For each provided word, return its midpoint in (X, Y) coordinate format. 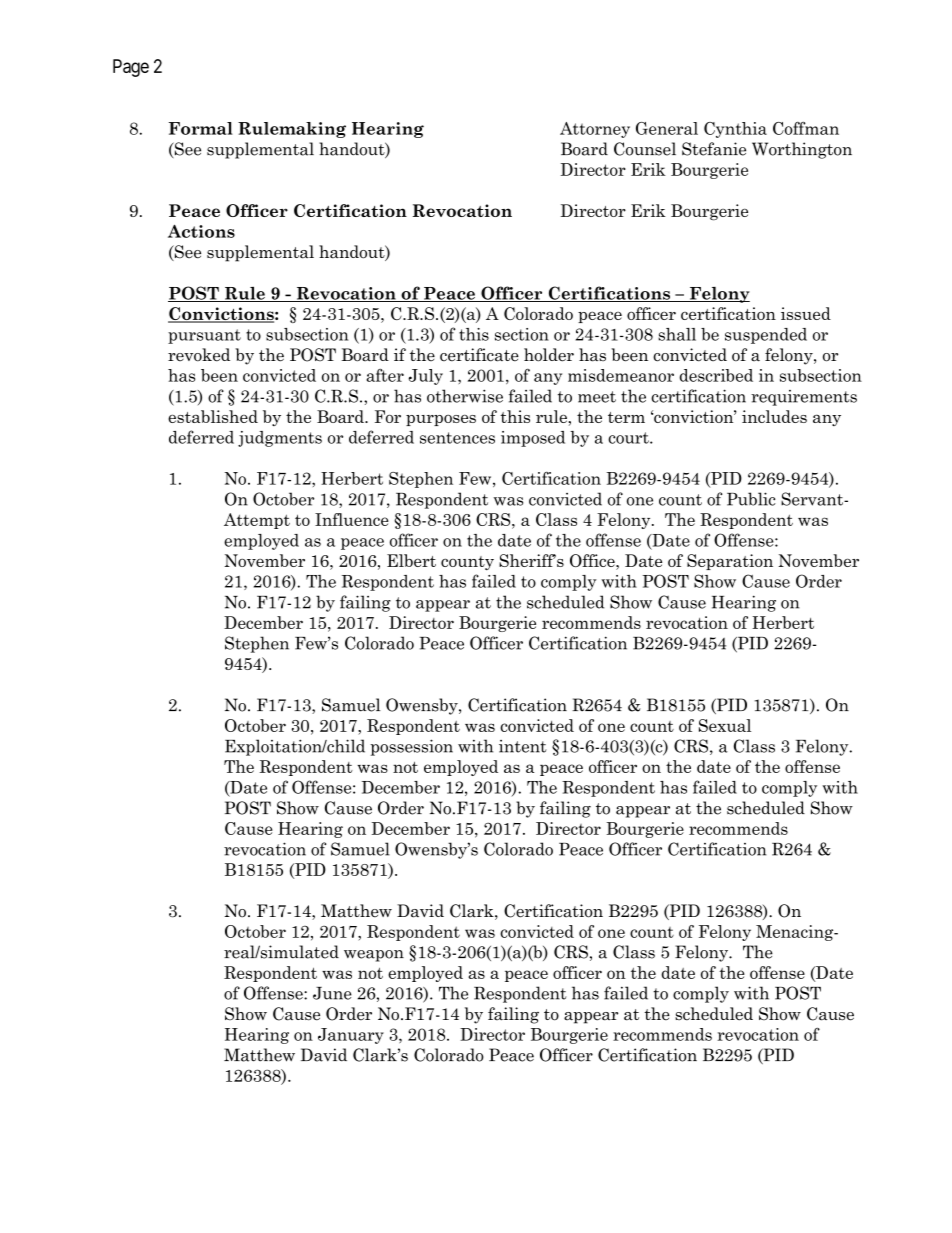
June (332, 993)
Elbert (411, 560)
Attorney (595, 130)
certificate (479, 355)
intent (523, 746)
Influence (352, 519)
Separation (730, 562)
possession (411, 747)
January (351, 1036)
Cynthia (735, 130)
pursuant (204, 336)
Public (751, 499)
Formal (201, 128)
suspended (766, 336)
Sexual (725, 725)
